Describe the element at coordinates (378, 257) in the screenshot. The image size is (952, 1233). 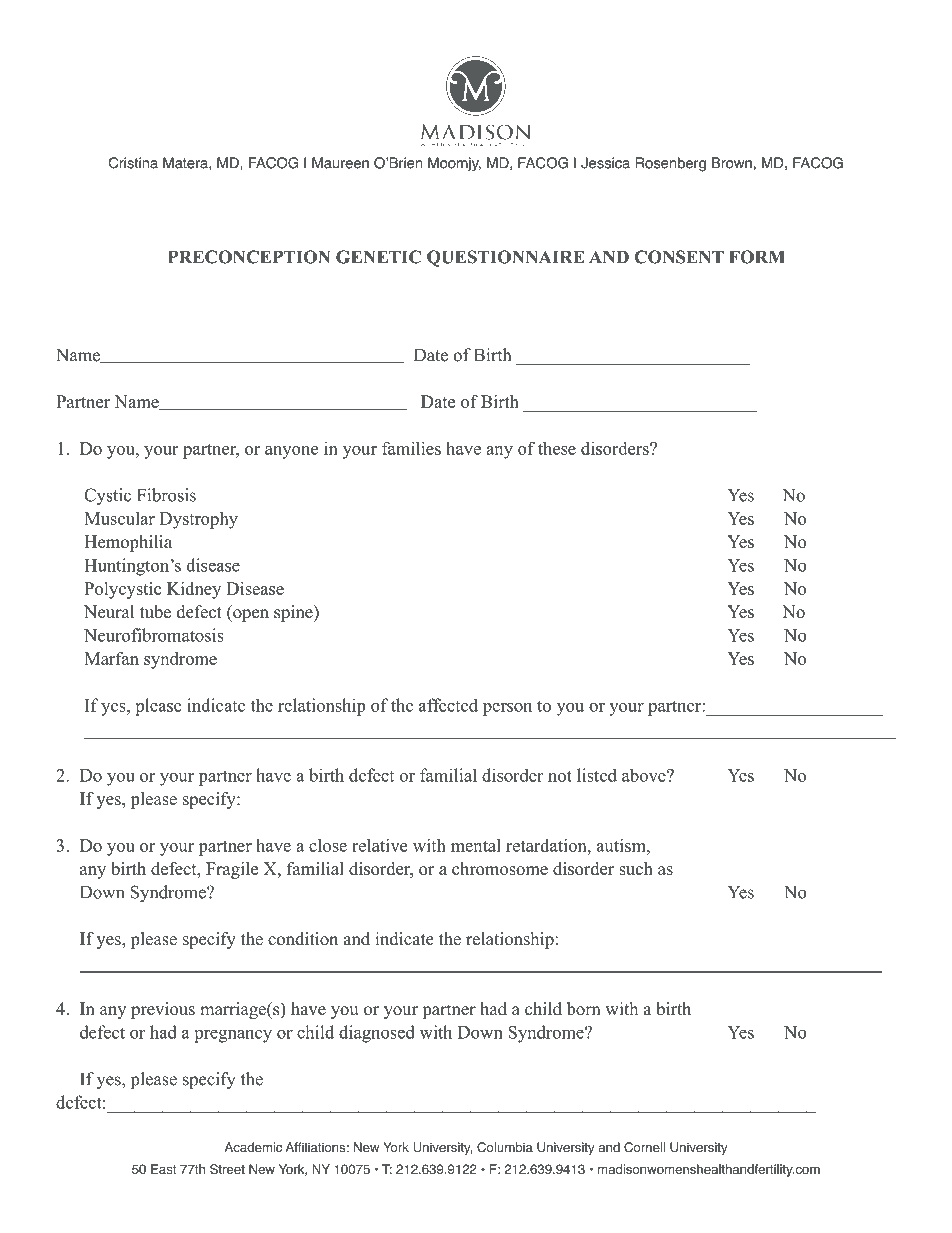
I see `GENETIC` at that location.
